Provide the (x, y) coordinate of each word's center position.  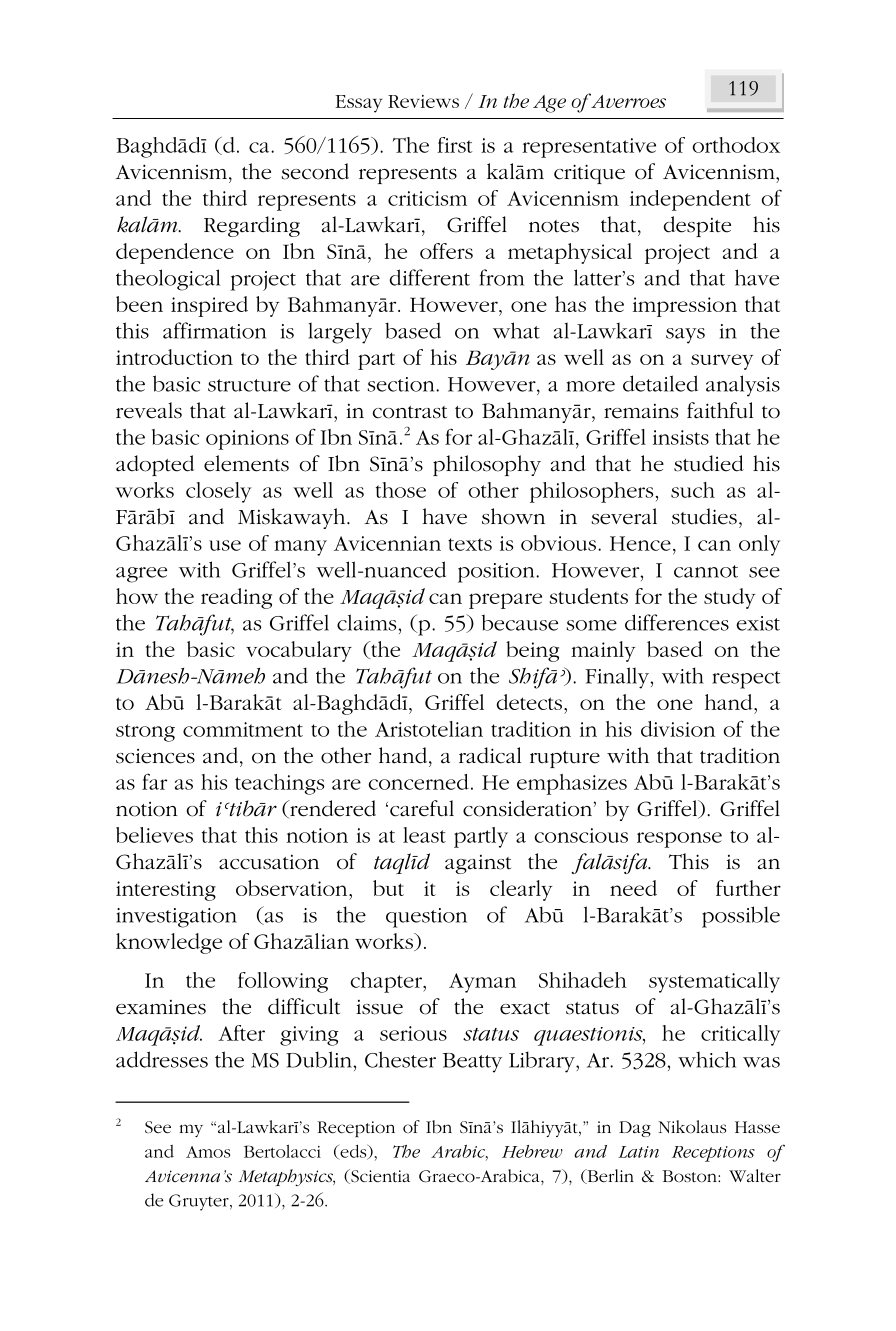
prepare (505, 601)
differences (677, 622)
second (315, 171)
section (402, 384)
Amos (208, 1152)
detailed (660, 383)
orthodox (736, 145)
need (633, 888)
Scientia (379, 1176)
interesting (166, 891)
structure (249, 385)
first (455, 145)
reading (236, 598)
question (426, 918)
